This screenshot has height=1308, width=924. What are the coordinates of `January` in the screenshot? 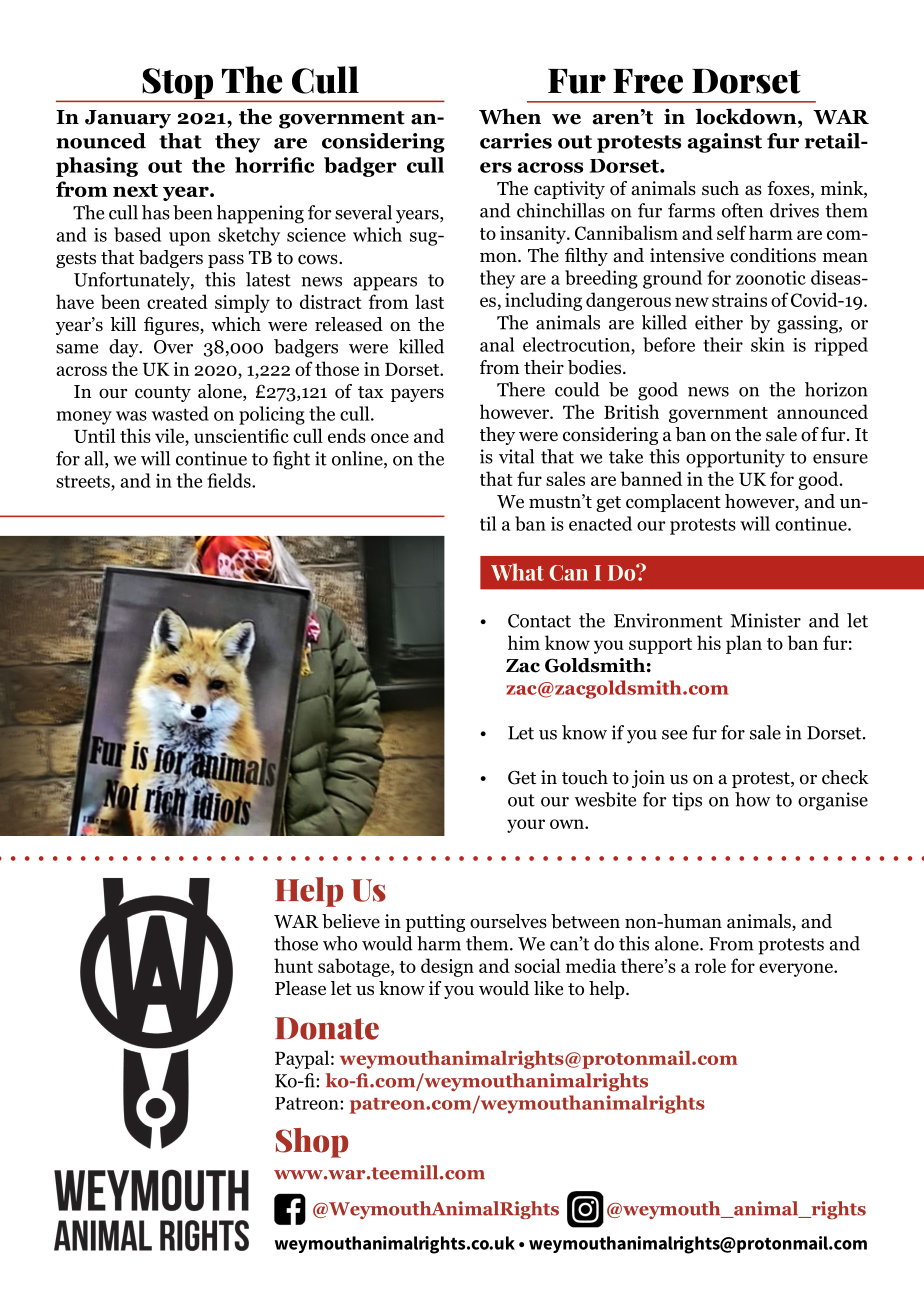 It's located at (128, 119).
